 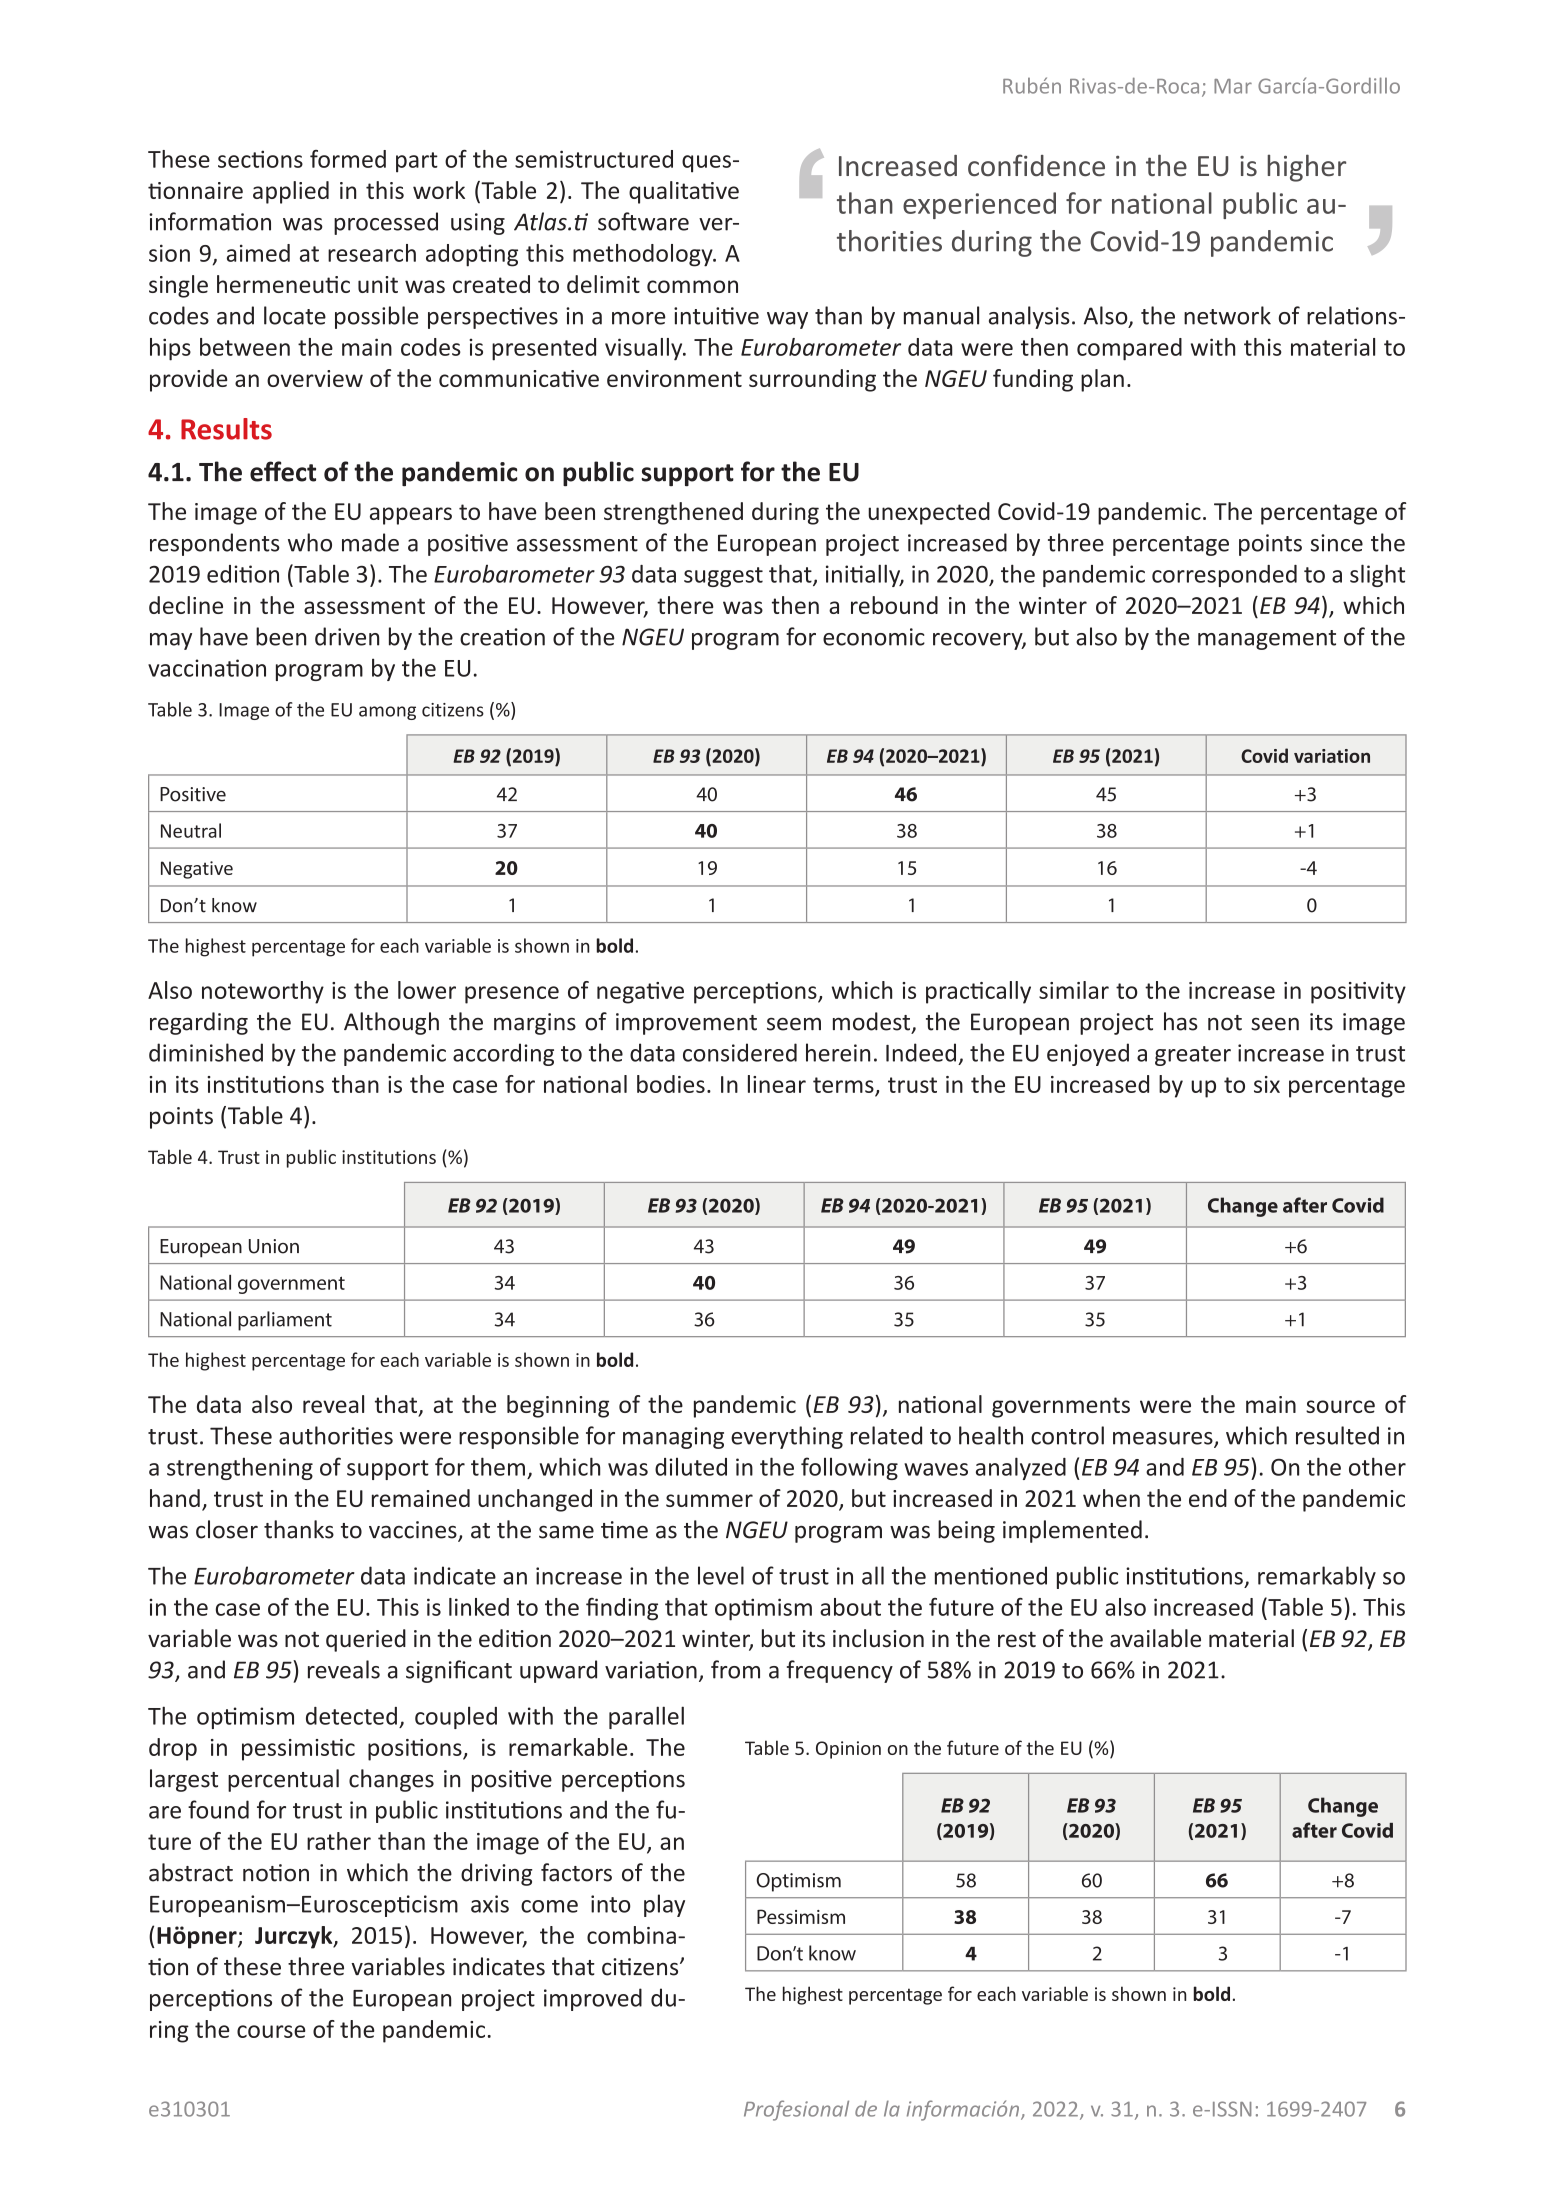 I want to click on closer, so click(x=227, y=1529).
